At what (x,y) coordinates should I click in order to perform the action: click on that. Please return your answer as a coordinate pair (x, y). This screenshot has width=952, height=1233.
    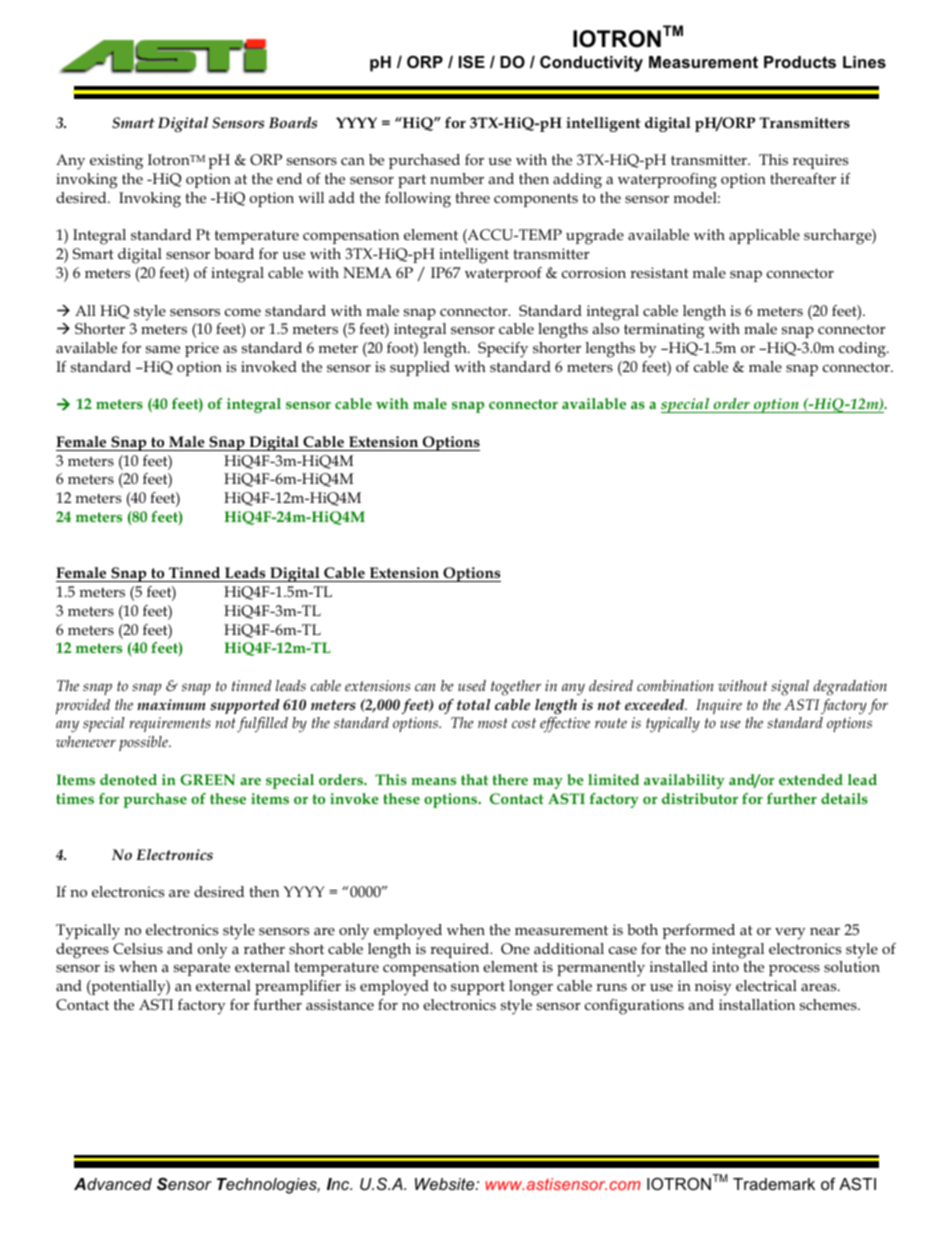
    Looking at the image, I should click on (474, 779).
